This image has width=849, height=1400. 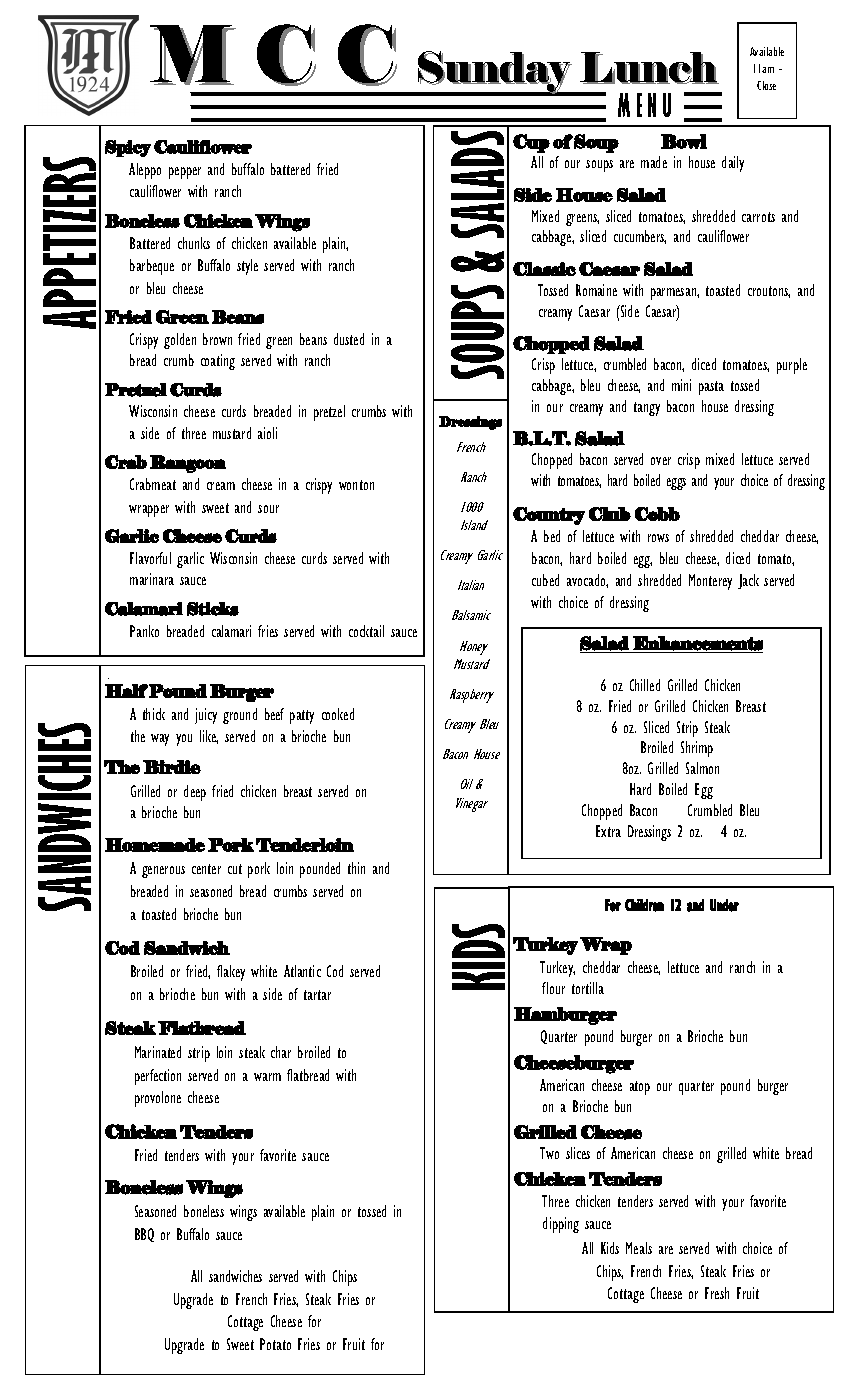 What do you see at coordinates (531, 143) in the image?
I see `Cup` at bounding box center [531, 143].
